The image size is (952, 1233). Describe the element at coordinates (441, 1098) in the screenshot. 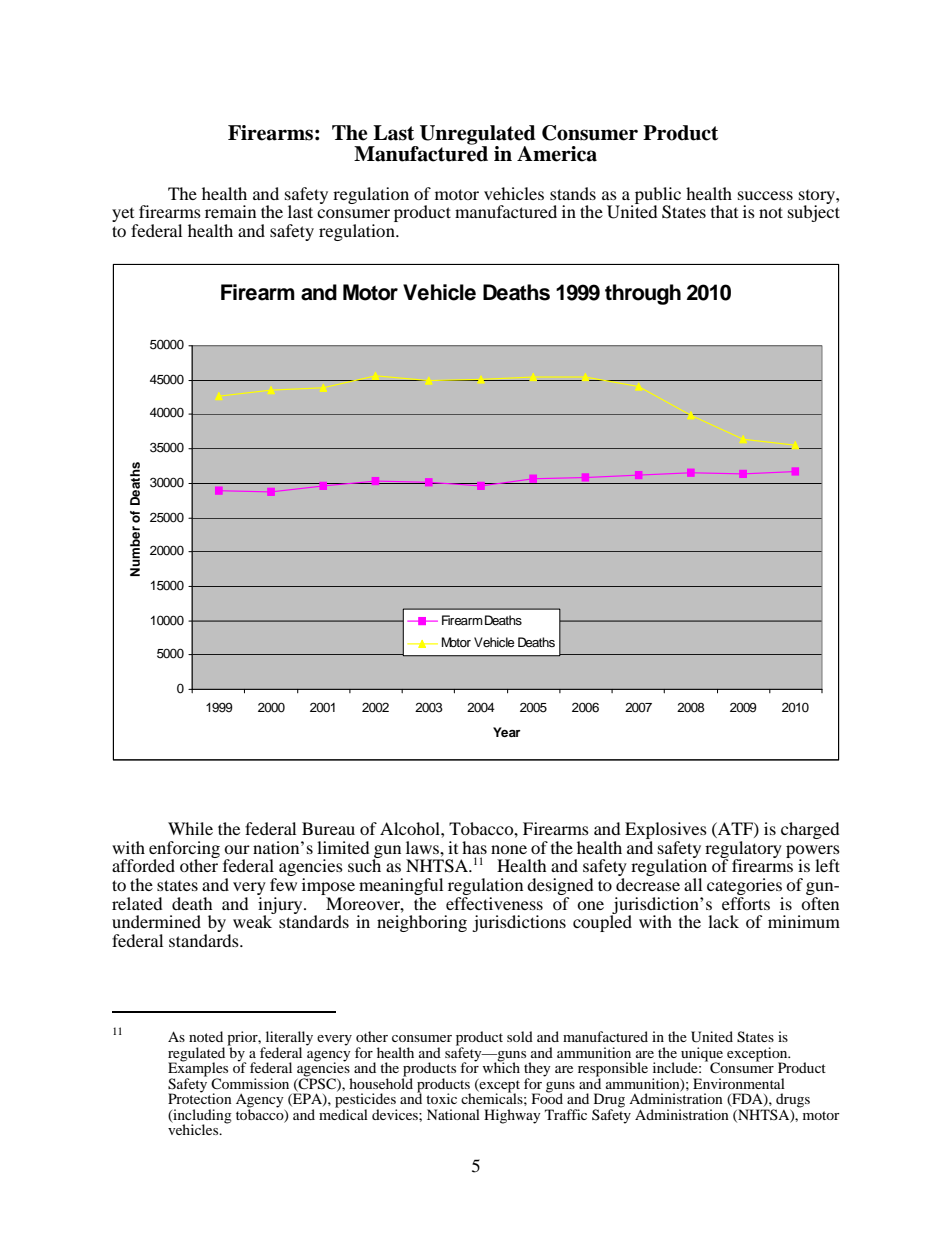

I see `toxic` at that location.
